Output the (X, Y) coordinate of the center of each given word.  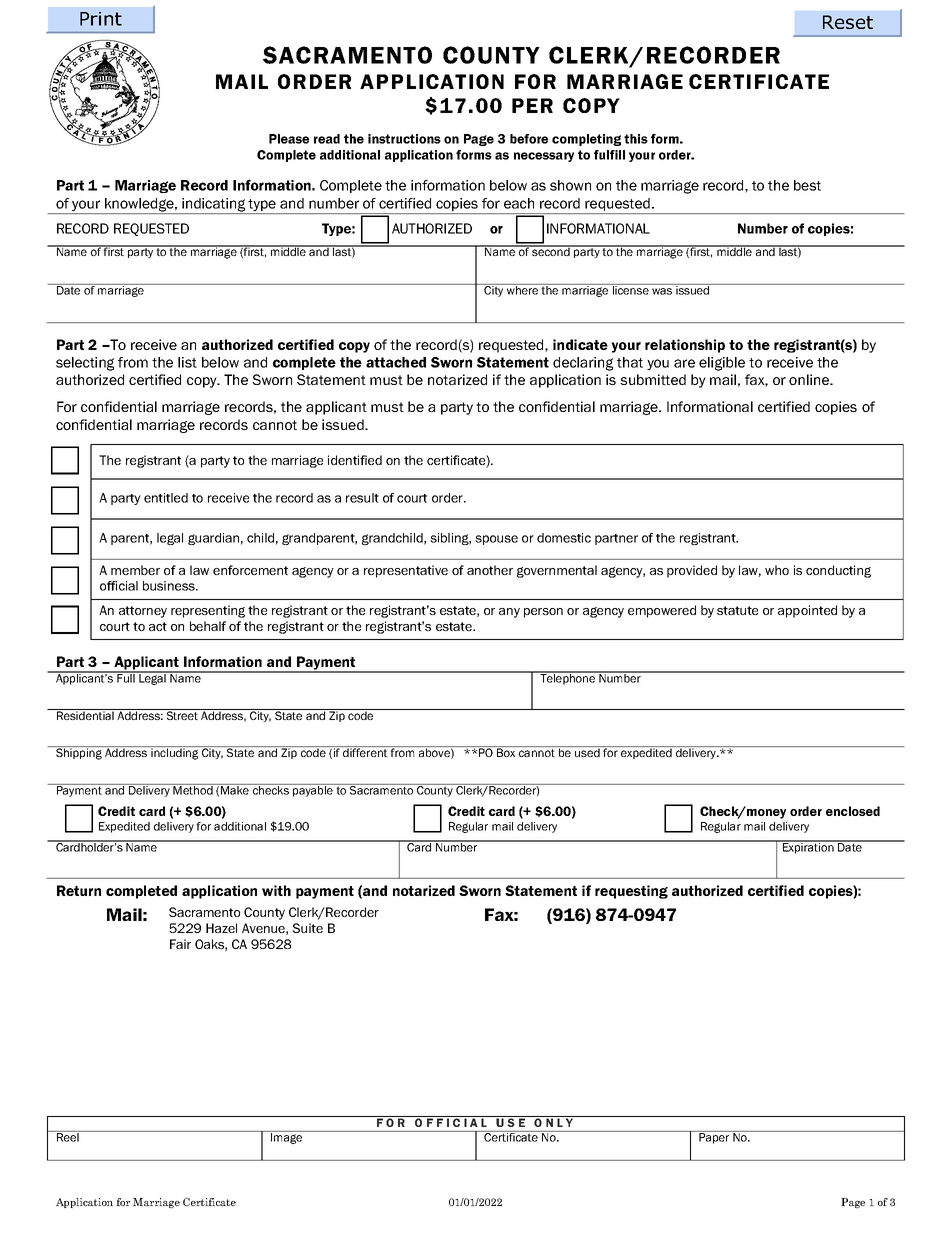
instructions (404, 139)
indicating (214, 206)
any (509, 613)
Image (287, 1137)
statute (737, 610)
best (807, 185)
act (158, 626)
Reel (68, 1136)
